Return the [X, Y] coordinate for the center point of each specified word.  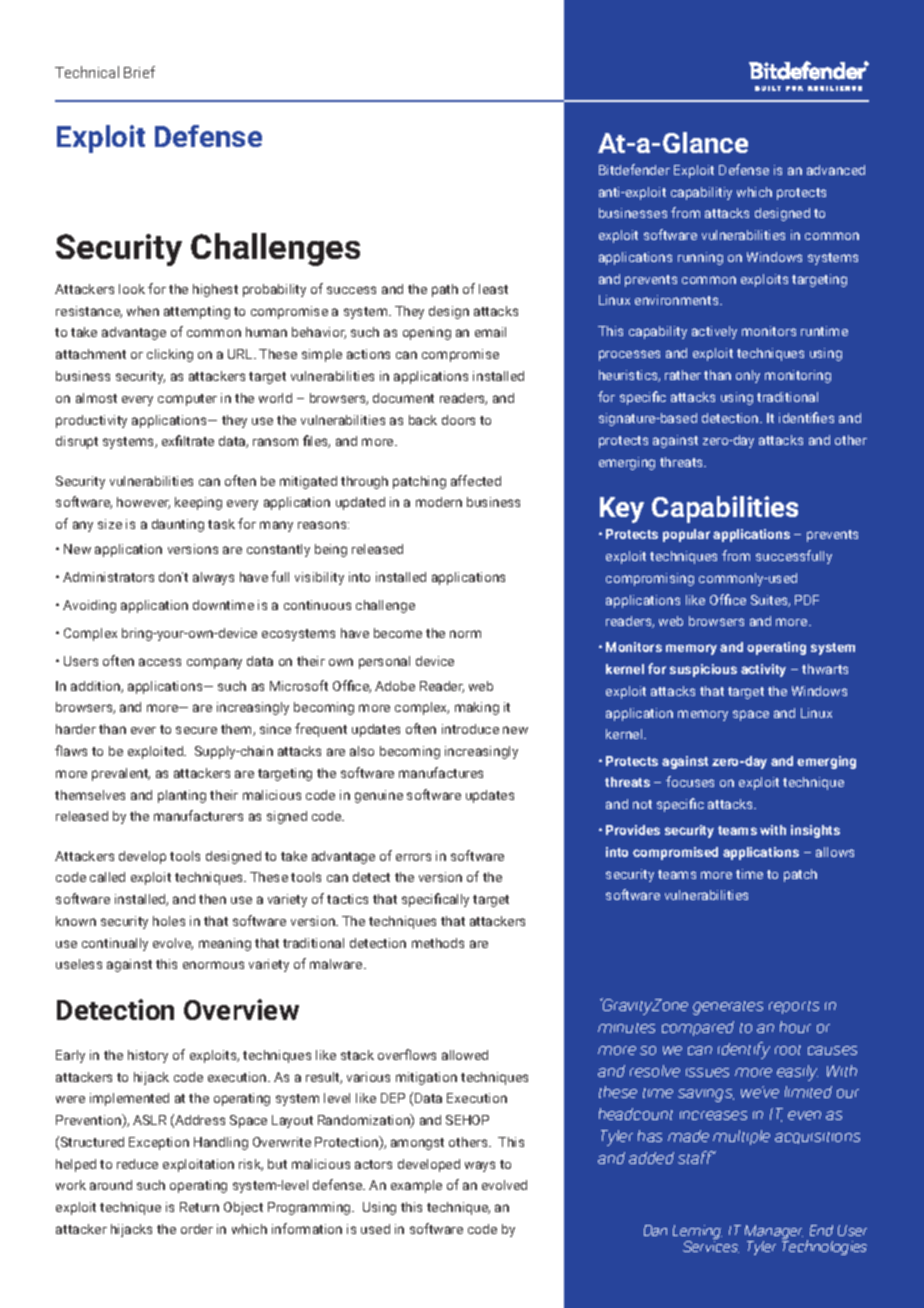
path [445, 290]
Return [199, 1207]
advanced [836, 170]
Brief [139, 72]
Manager [774, 1233]
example [416, 1186]
